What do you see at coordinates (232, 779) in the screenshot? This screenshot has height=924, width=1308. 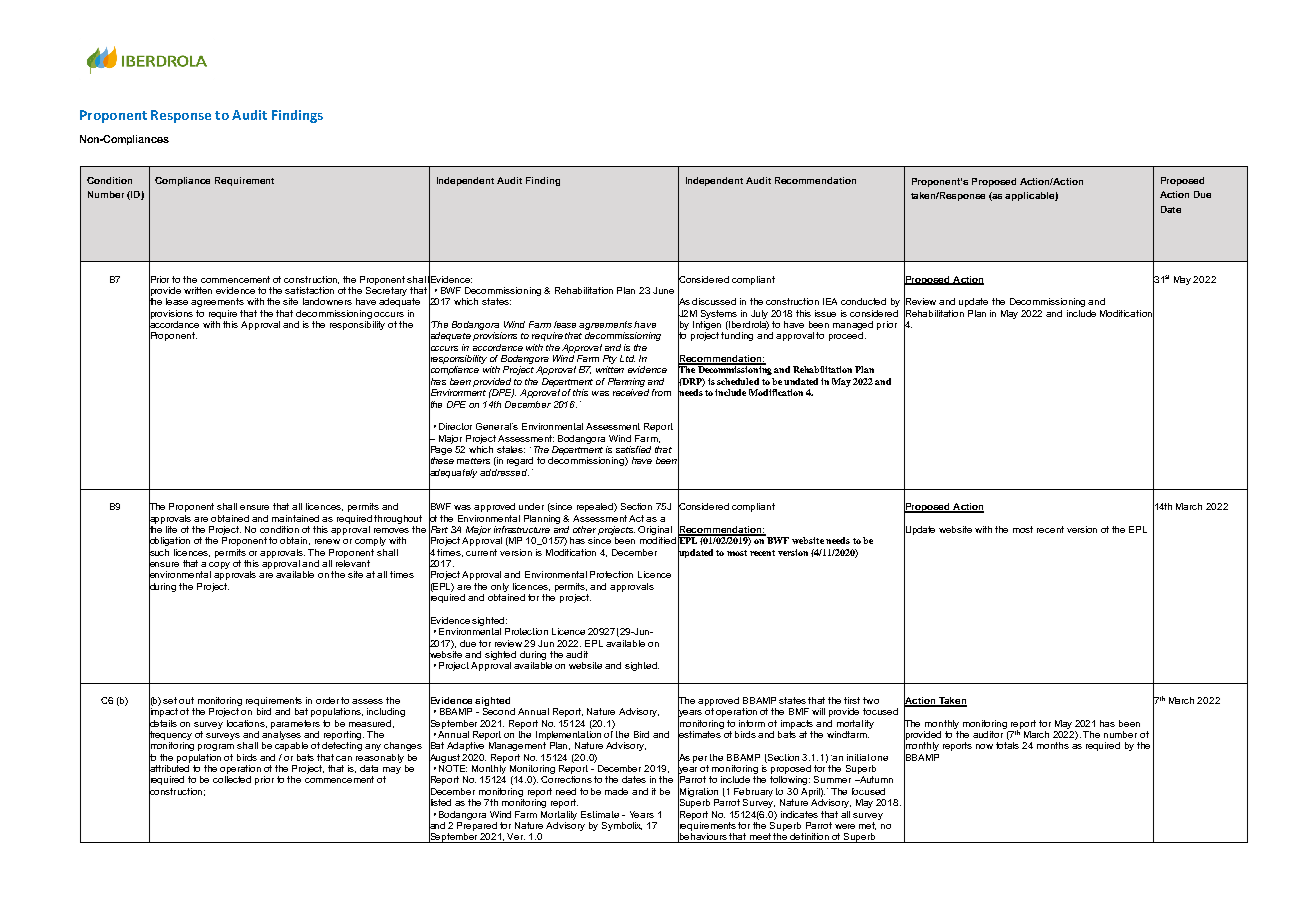 I see `collected` at bounding box center [232, 779].
